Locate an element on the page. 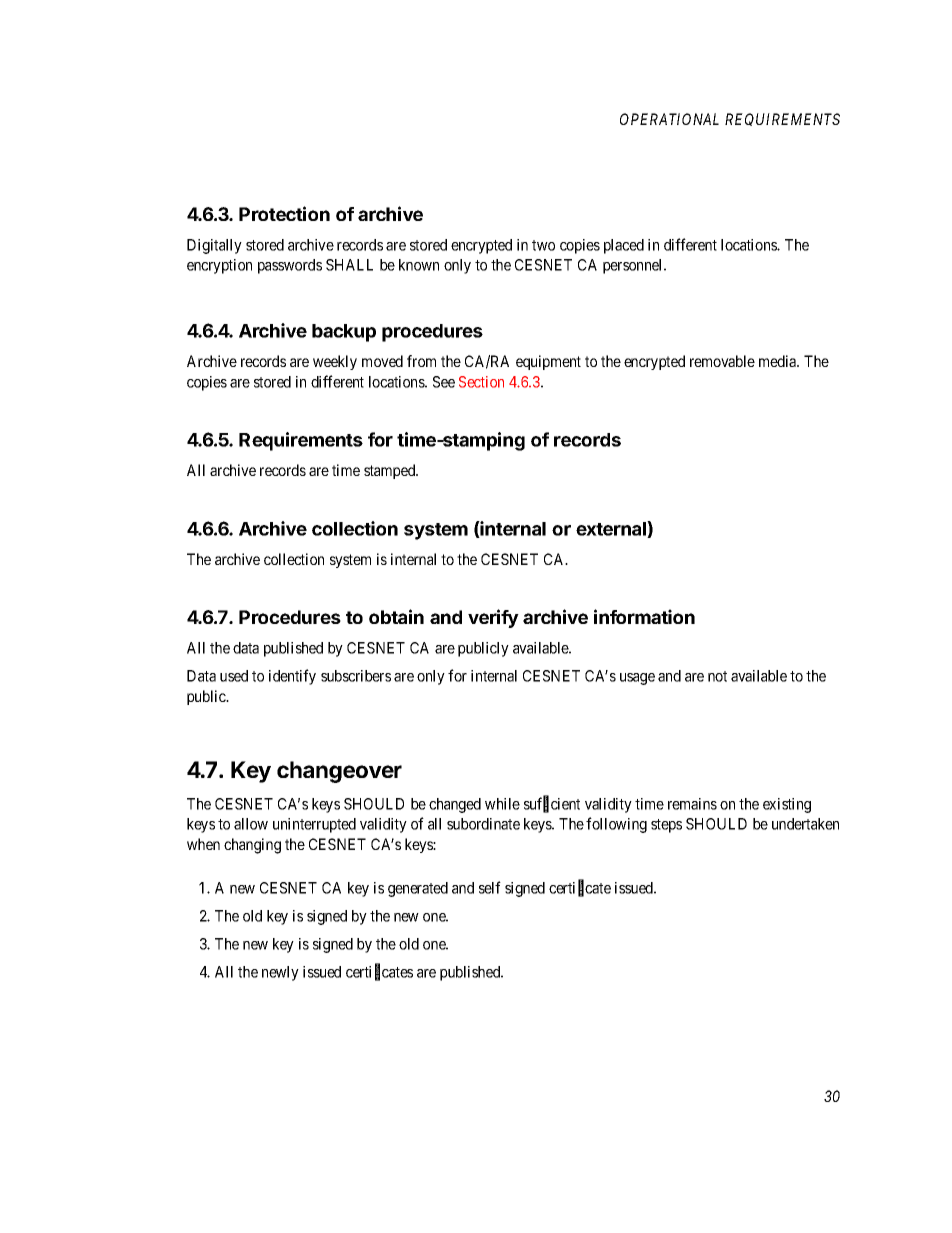 The width and height of the image is (952, 1233). verify is located at coordinates (493, 618).
